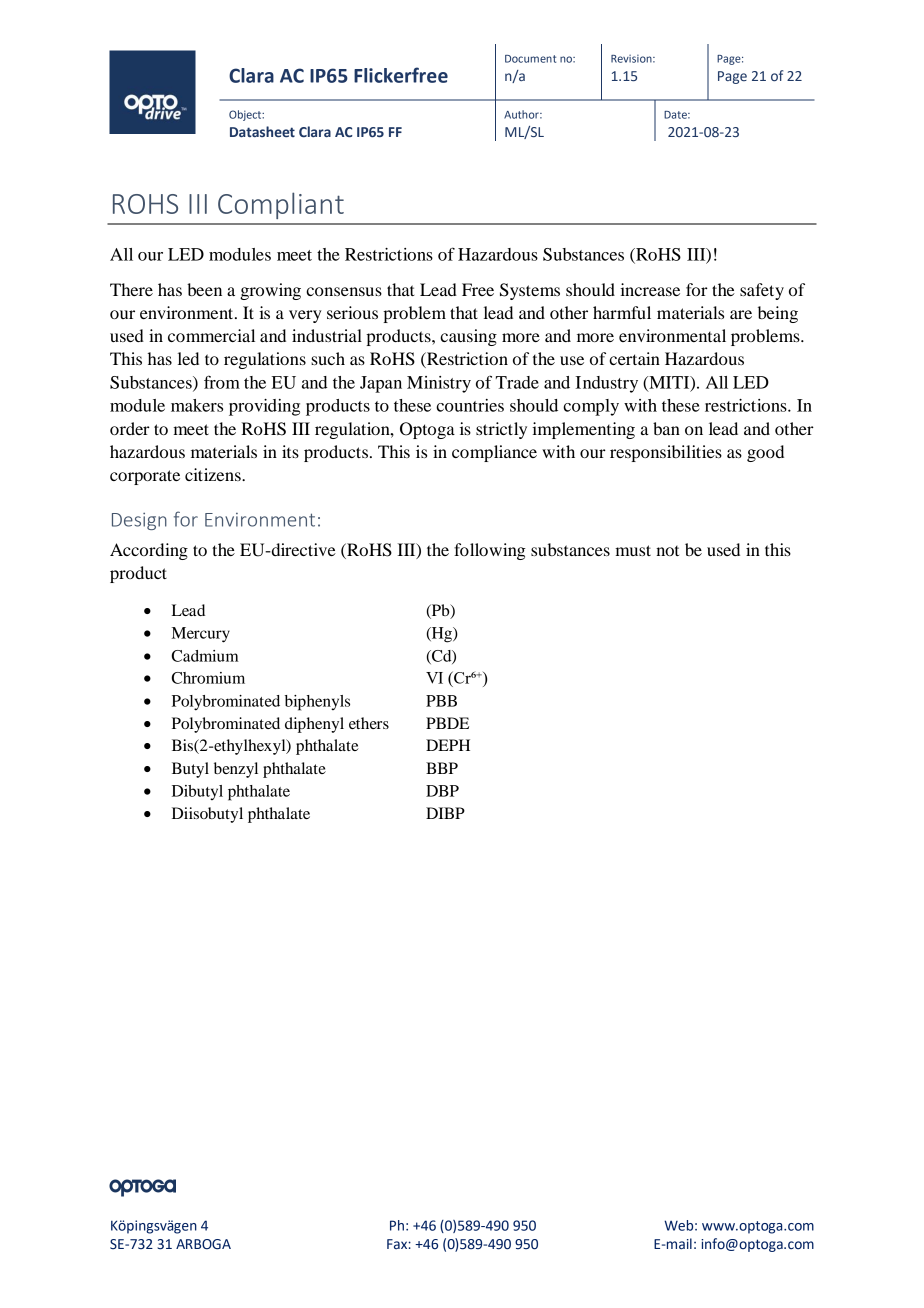 This document has height=1308, width=924. I want to click on DBP, so click(442, 791).
